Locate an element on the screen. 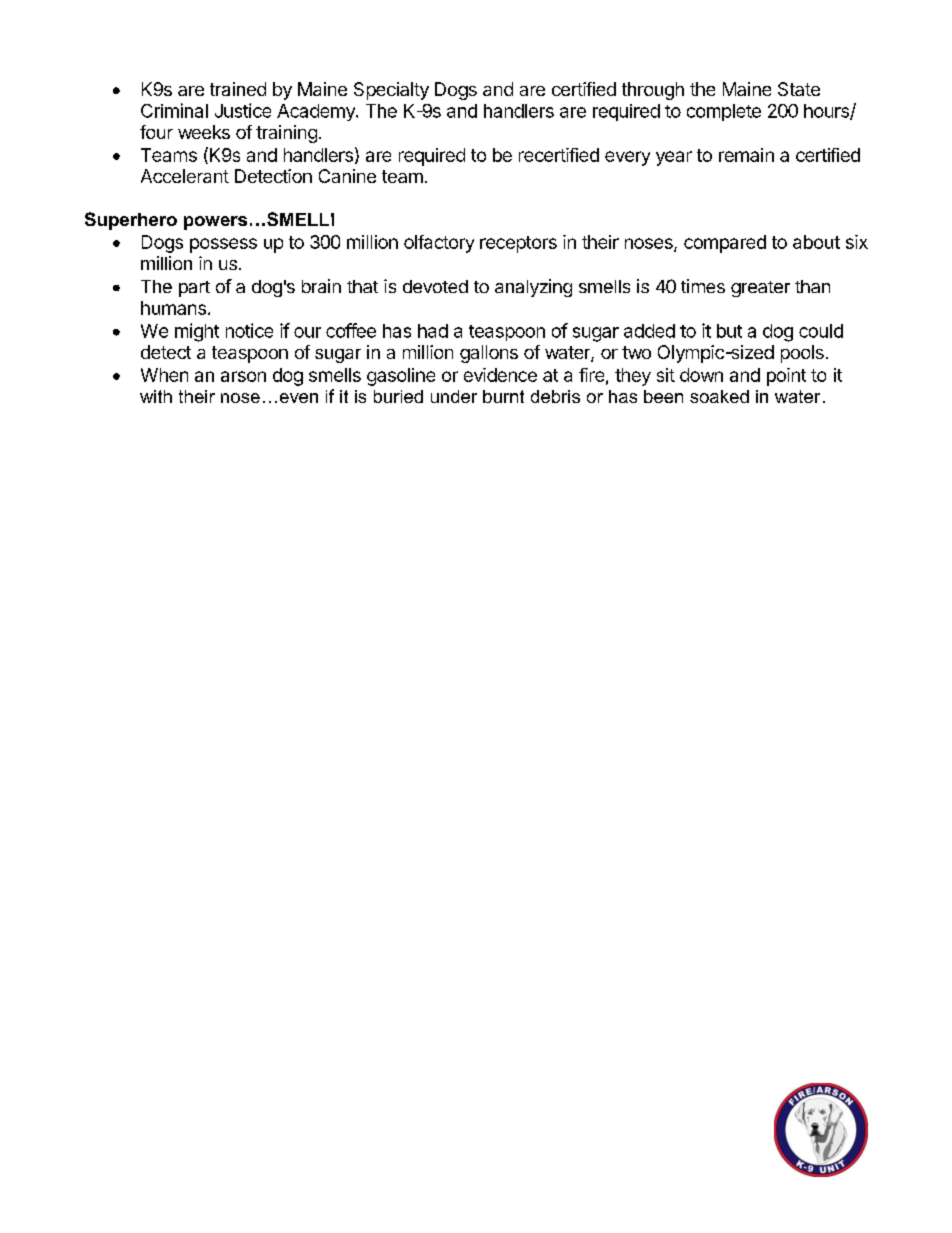  arson is located at coordinates (243, 376).
